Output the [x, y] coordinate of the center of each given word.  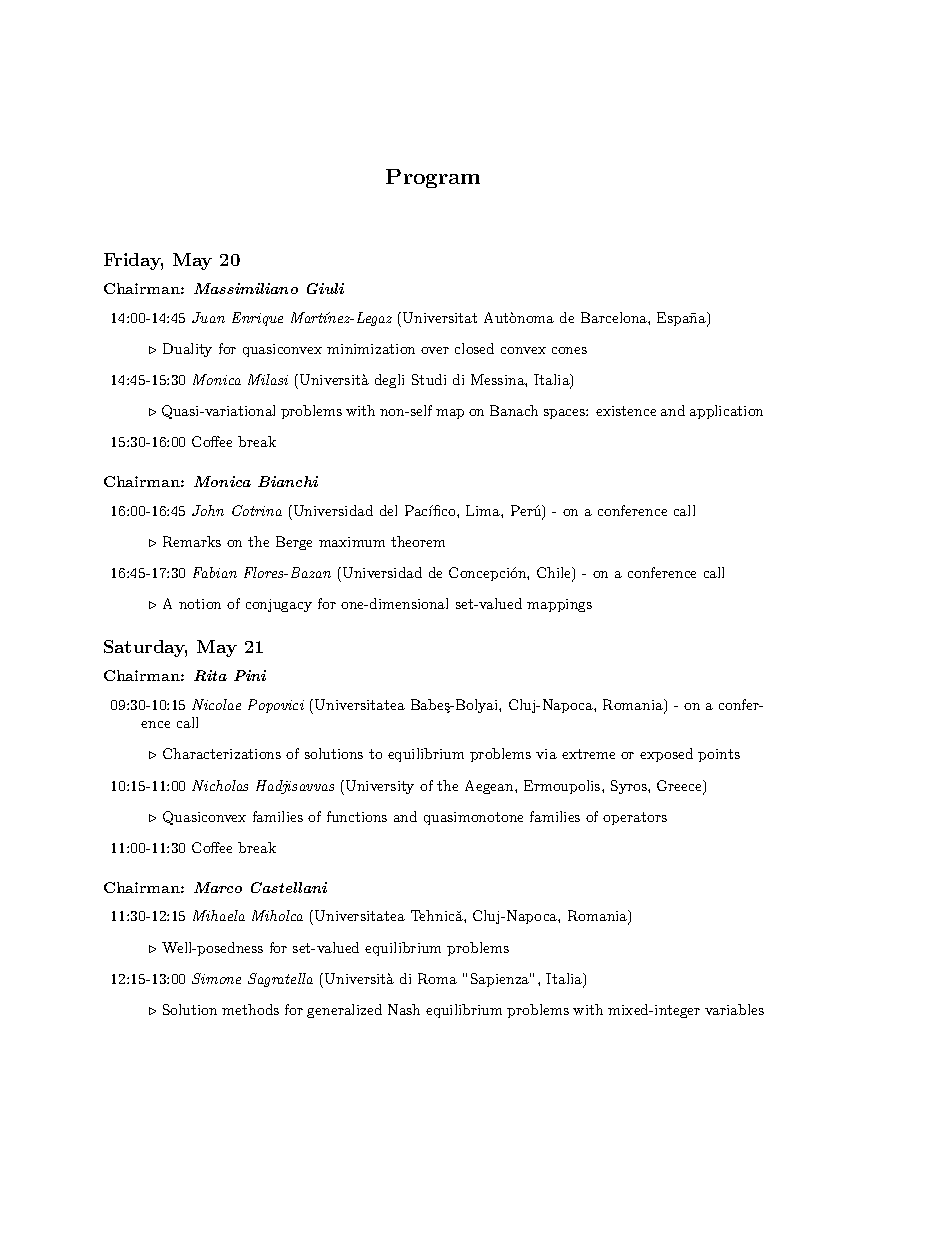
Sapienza [501, 980]
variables [734, 1009]
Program [433, 178]
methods [250, 1009]
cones [569, 350]
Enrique [257, 319]
